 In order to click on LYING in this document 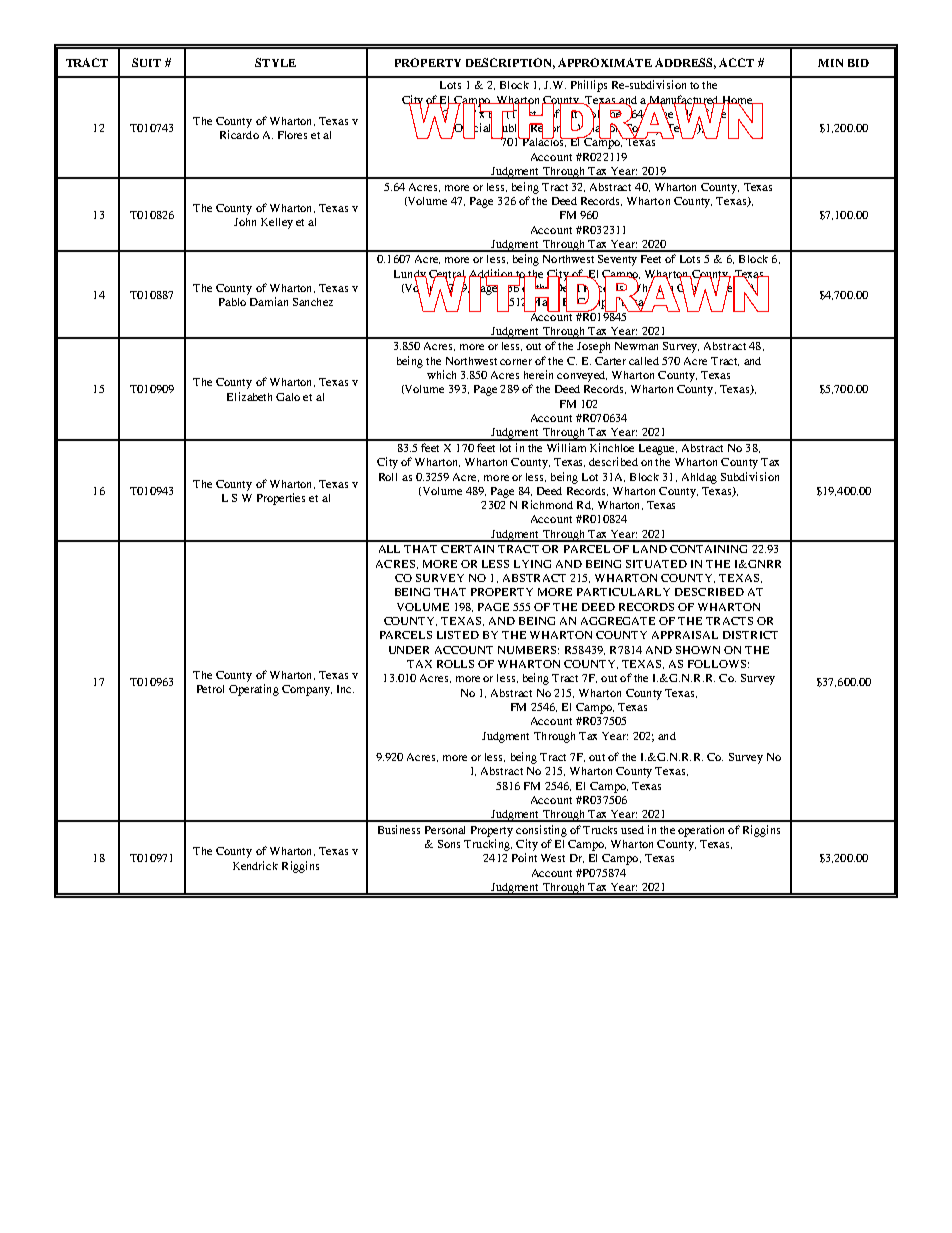, I will do `click(532, 564)`.
